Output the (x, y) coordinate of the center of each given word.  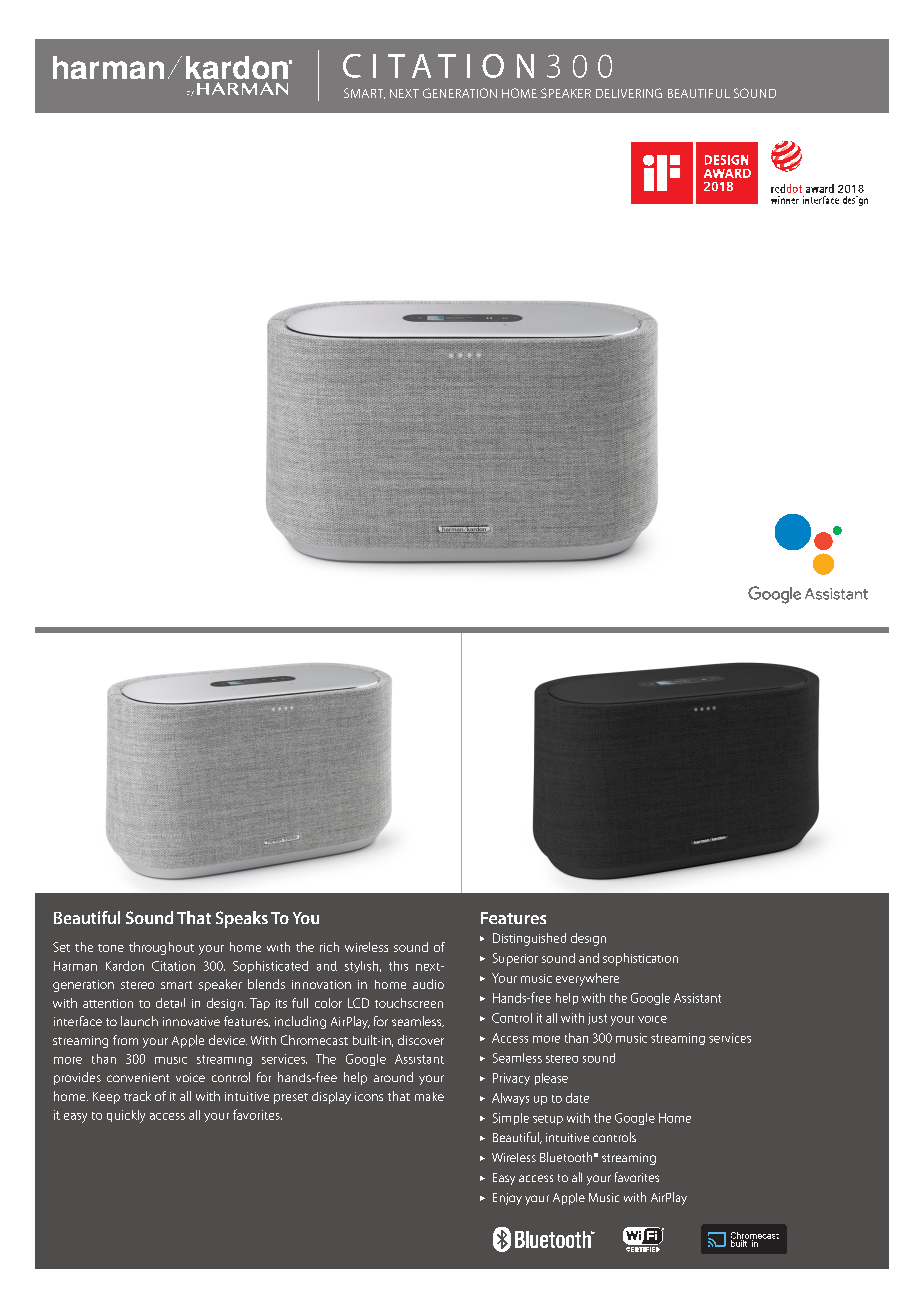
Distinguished (529, 939)
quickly (126, 1116)
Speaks (242, 919)
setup (548, 1120)
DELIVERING (629, 93)
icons (369, 1096)
